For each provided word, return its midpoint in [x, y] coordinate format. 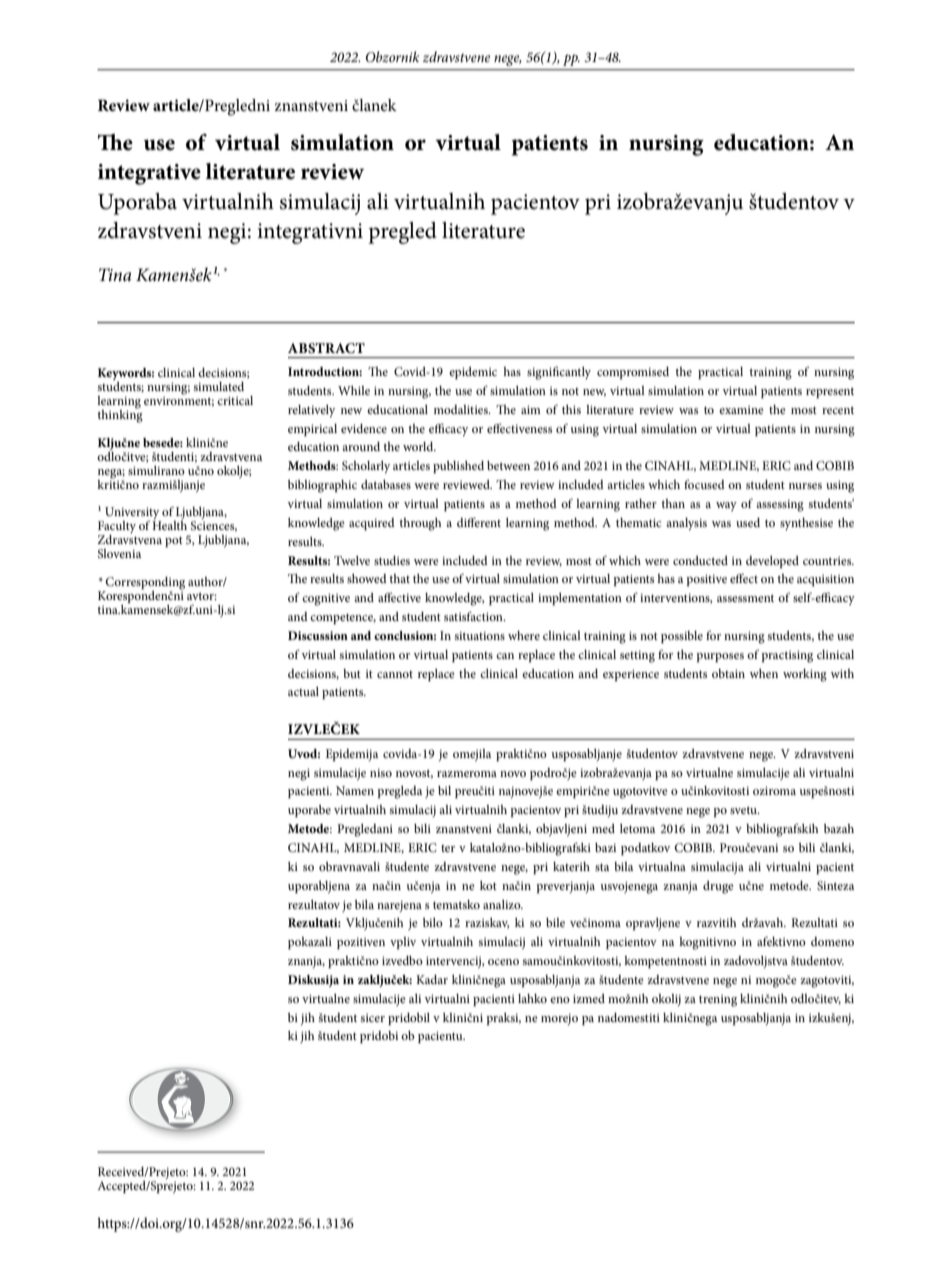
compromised [633, 373]
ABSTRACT [326, 348]
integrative [149, 174]
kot [488, 885]
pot [174, 541]
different [479, 522]
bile [555, 922]
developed [772, 562]
